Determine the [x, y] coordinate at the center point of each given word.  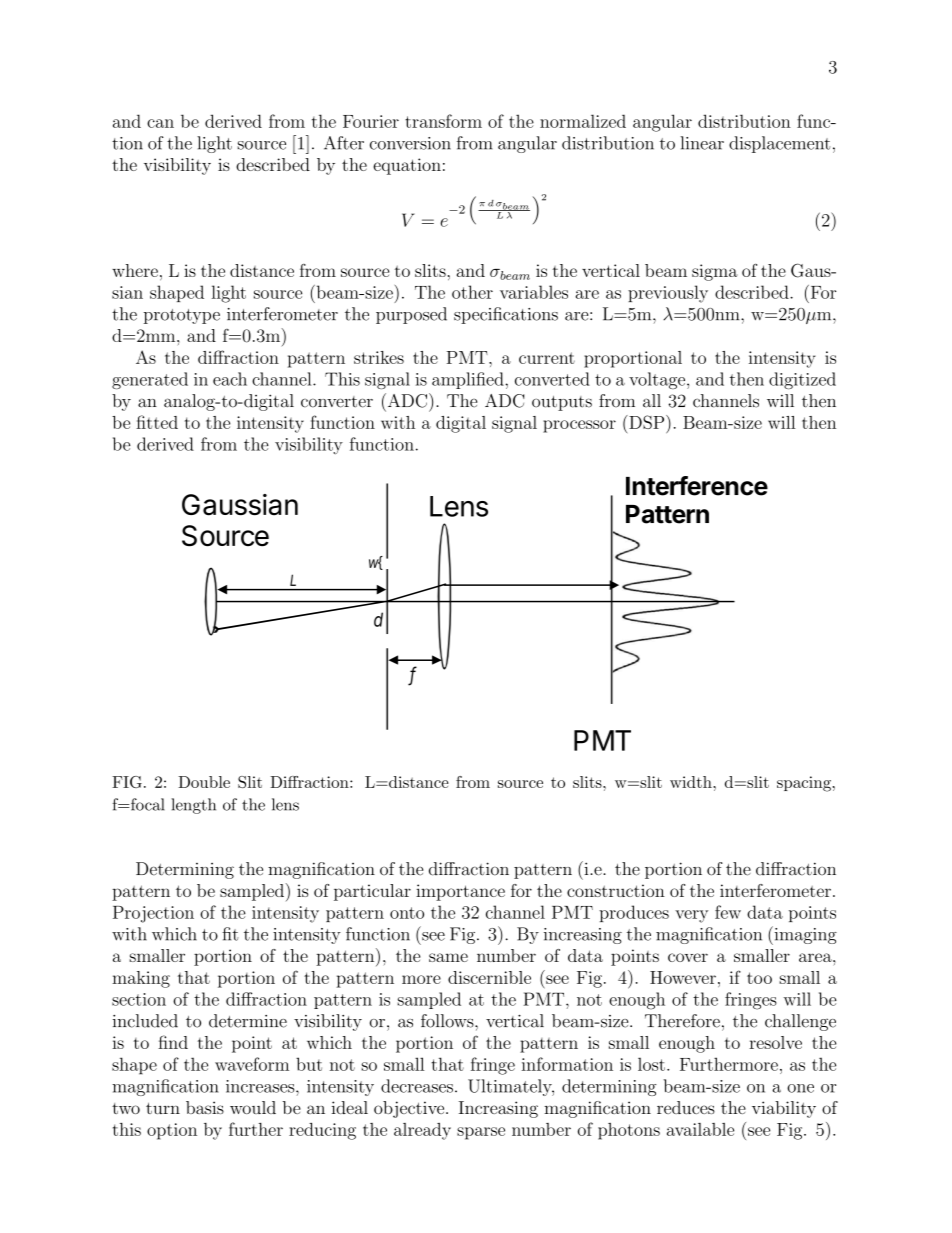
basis [205, 1107]
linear [702, 143]
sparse [481, 1133]
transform [443, 121]
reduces [686, 1107]
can [160, 123]
